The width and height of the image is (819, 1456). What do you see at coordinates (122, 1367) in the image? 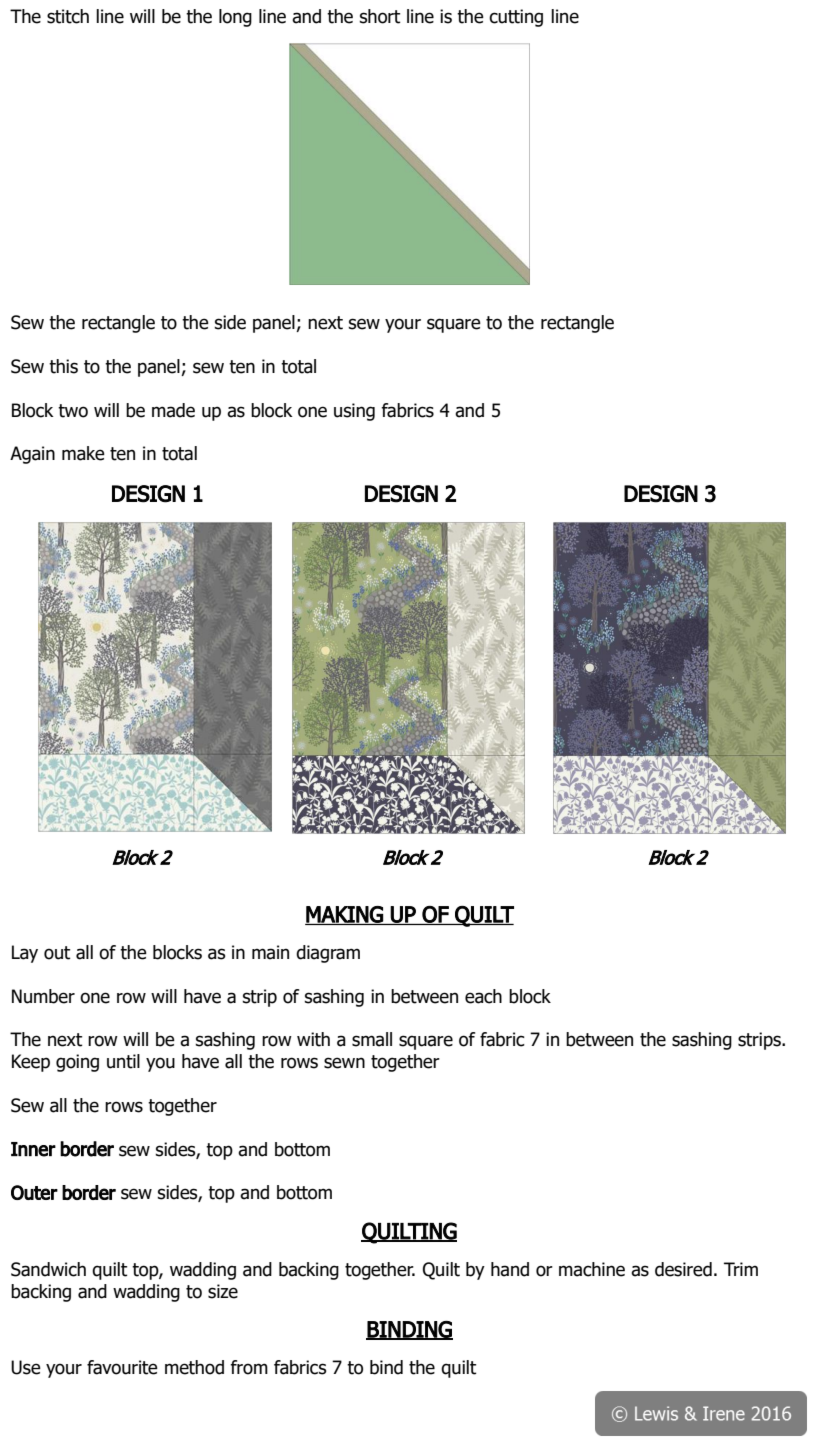
I see `favourite` at bounding box center [122, 1367].
